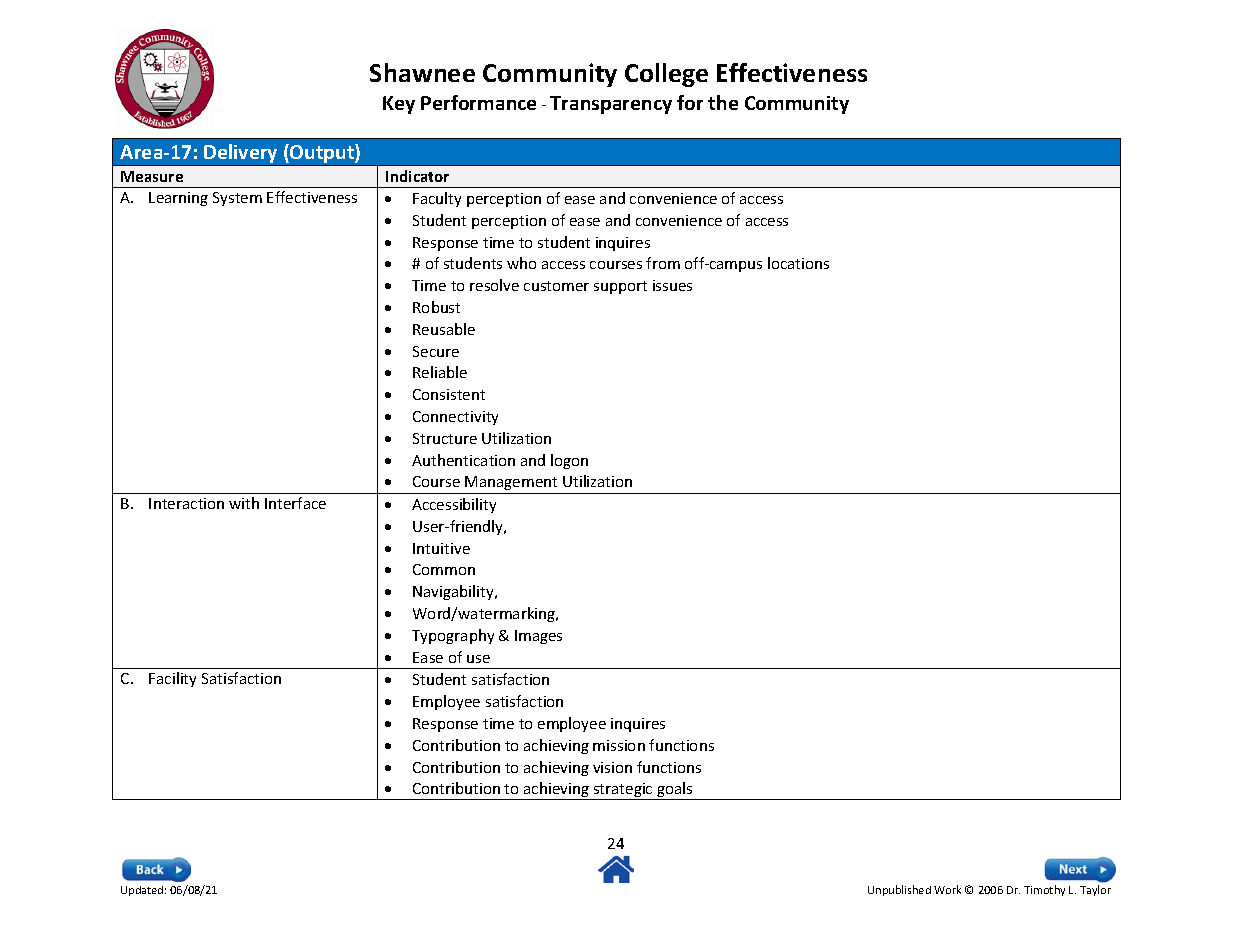  I want to click on Images, so click(538, 637).
